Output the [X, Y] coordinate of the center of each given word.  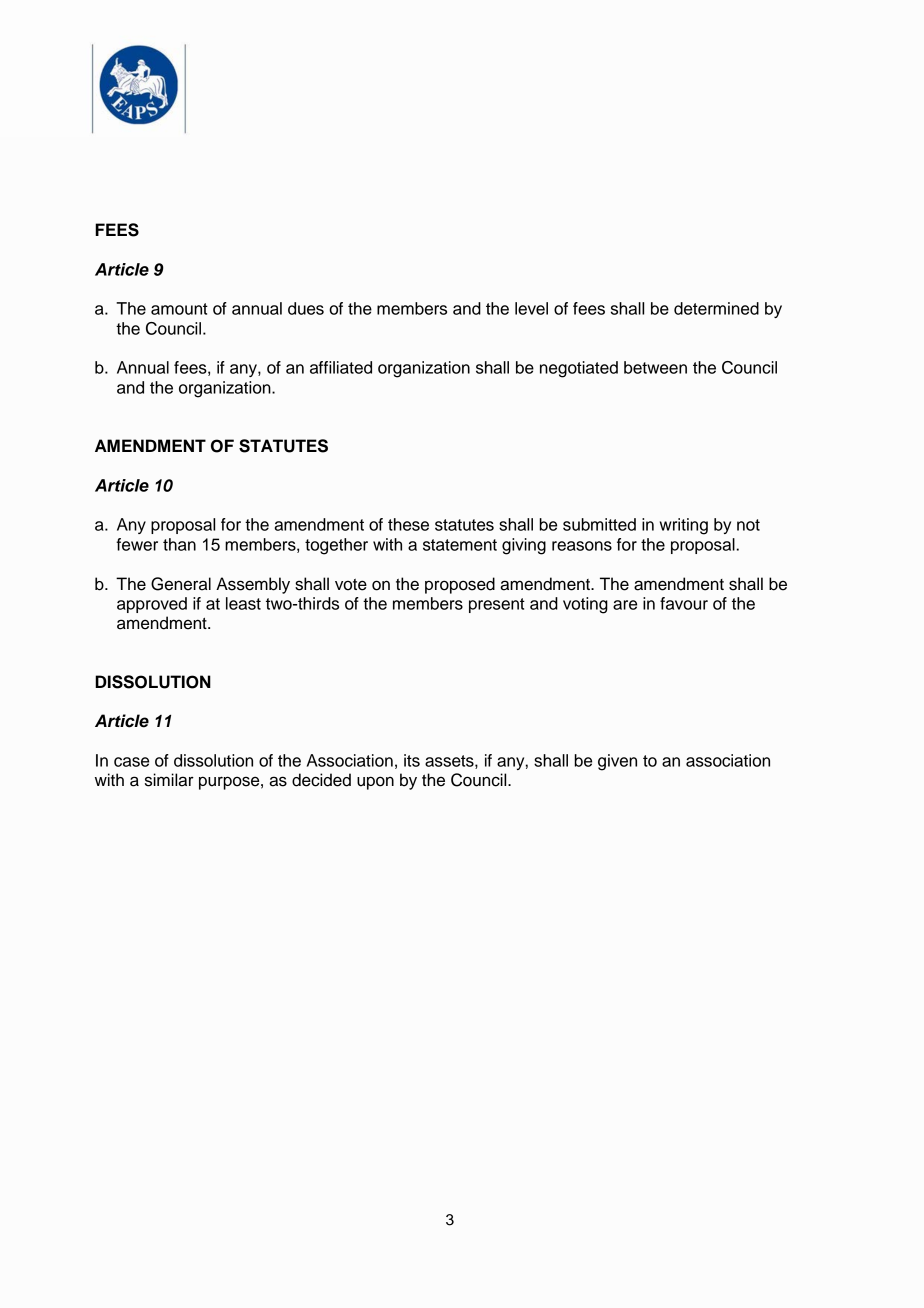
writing [684, 526]
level [531, 308]
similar [169, 780]
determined [716, 308]
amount [179, 309]
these [408, 524]
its [412, 760]
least [243, 603]
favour [684, 603]
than [179, 544]
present [497, 605]
